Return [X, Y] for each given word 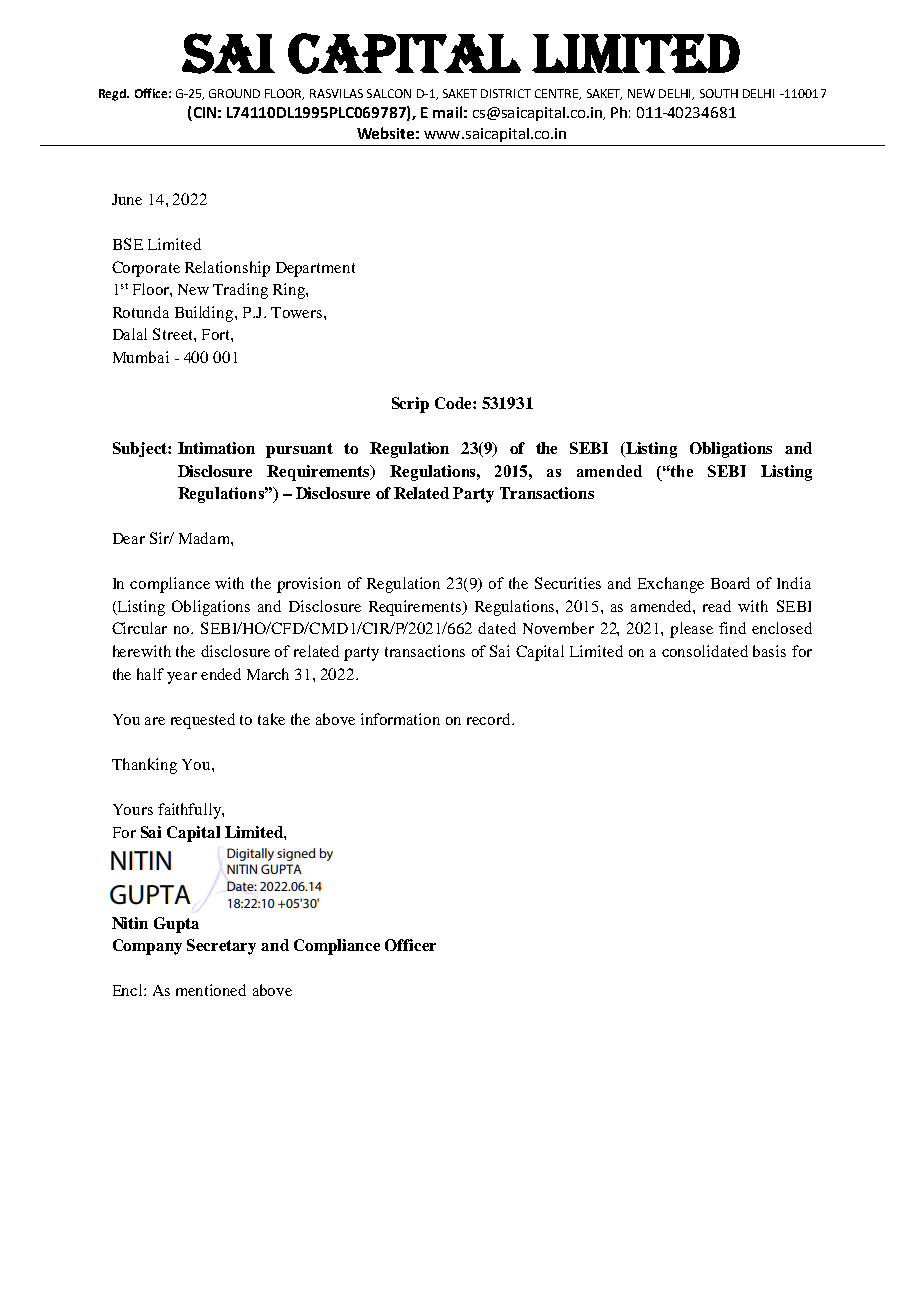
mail [447, 112]
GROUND [234, 93]
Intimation [216, 448]
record [490, 719]
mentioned [211, 990]
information [400, 719]
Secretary [221, 947]
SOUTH [719, 93]
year [182, 678]
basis [769, 651]
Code [454, 403]
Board [730, 583]
